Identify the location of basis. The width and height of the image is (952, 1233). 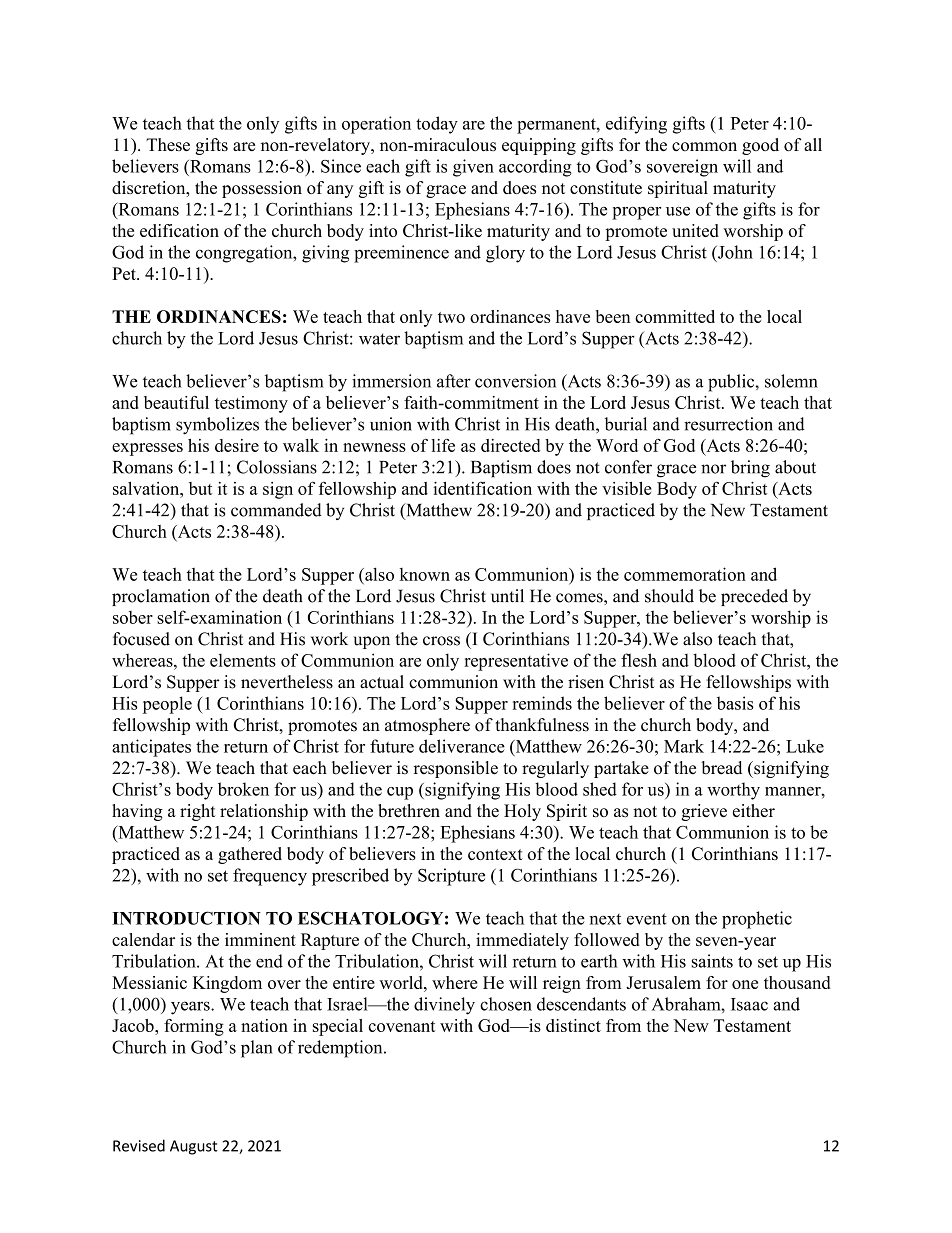
(735, 703).
